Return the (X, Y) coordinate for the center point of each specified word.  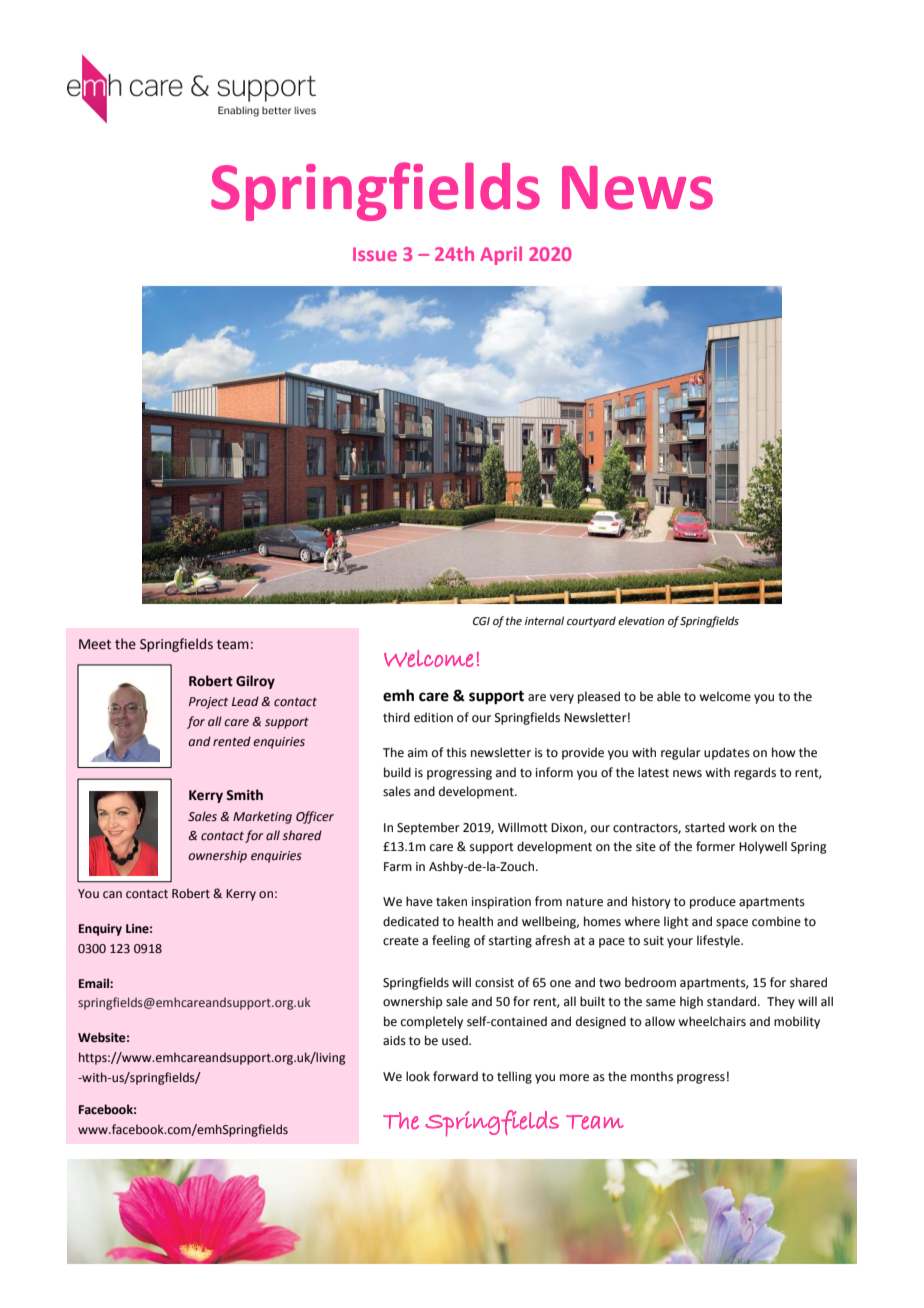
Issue (375, 254)
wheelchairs (712, 1021)
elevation (641, 620)
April (501, 255)
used (456, 1040)
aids (394, 1040)
